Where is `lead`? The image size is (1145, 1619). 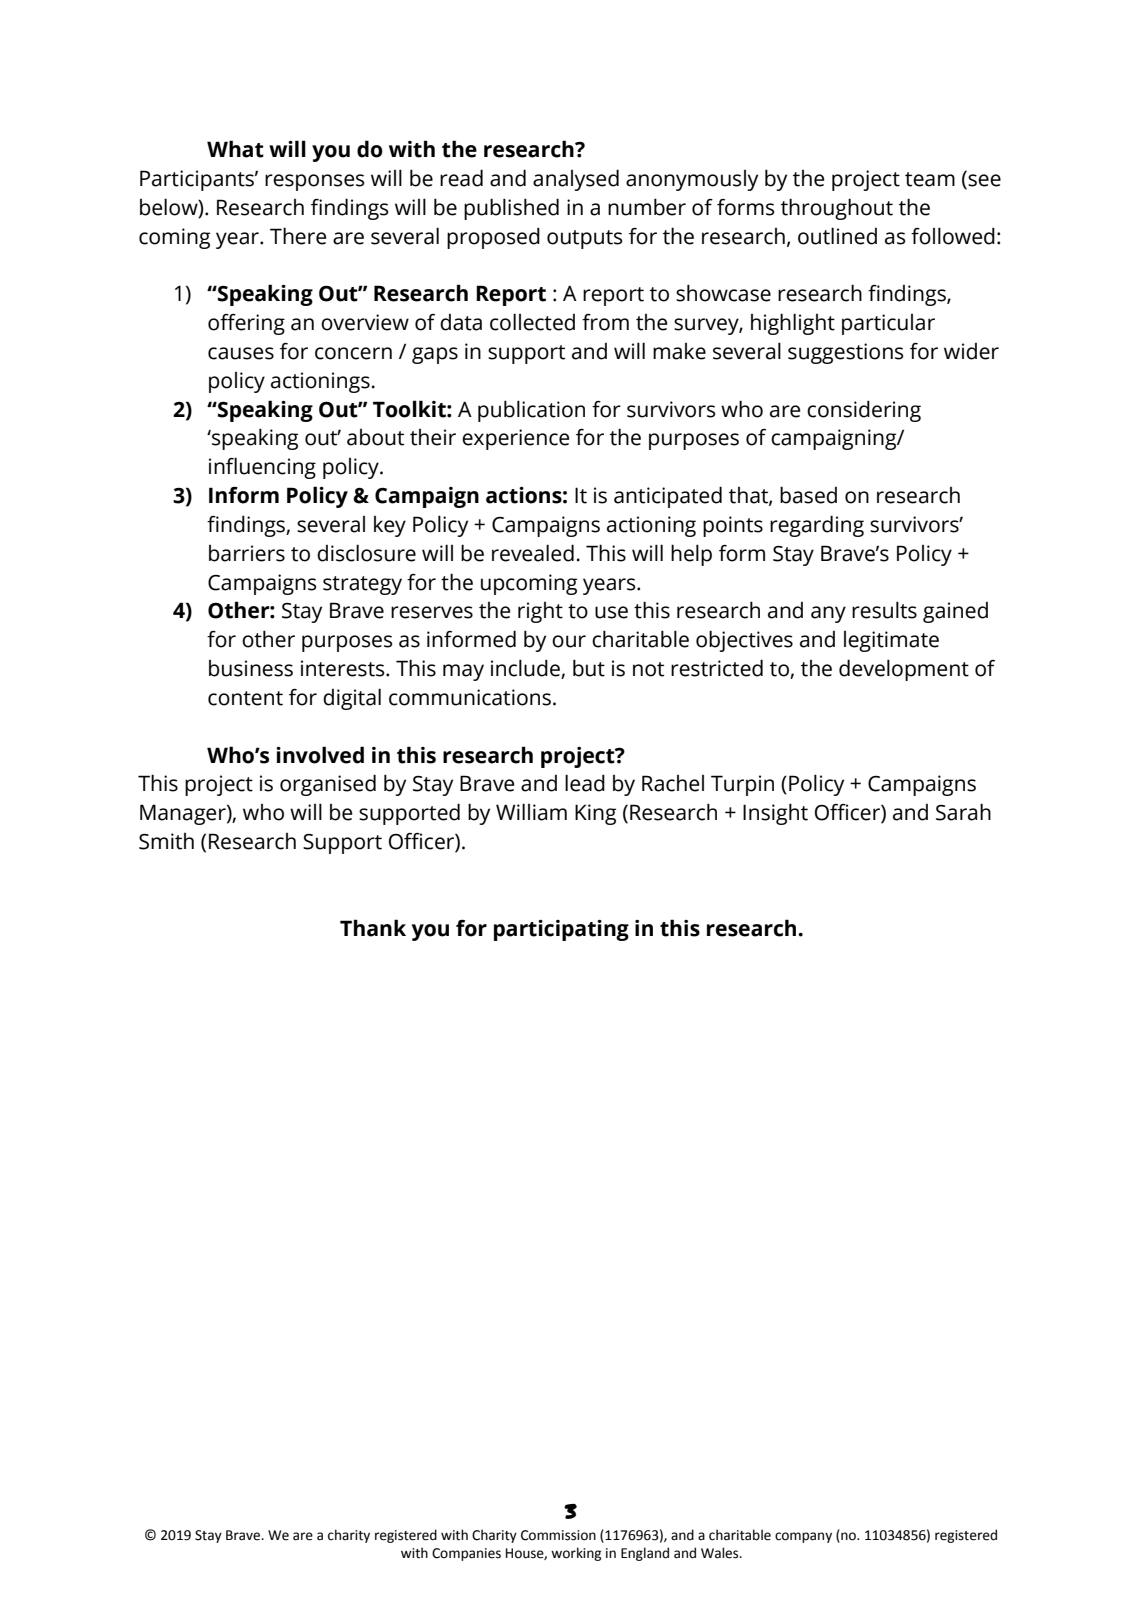
lead is located at coordinates (585, 783).
